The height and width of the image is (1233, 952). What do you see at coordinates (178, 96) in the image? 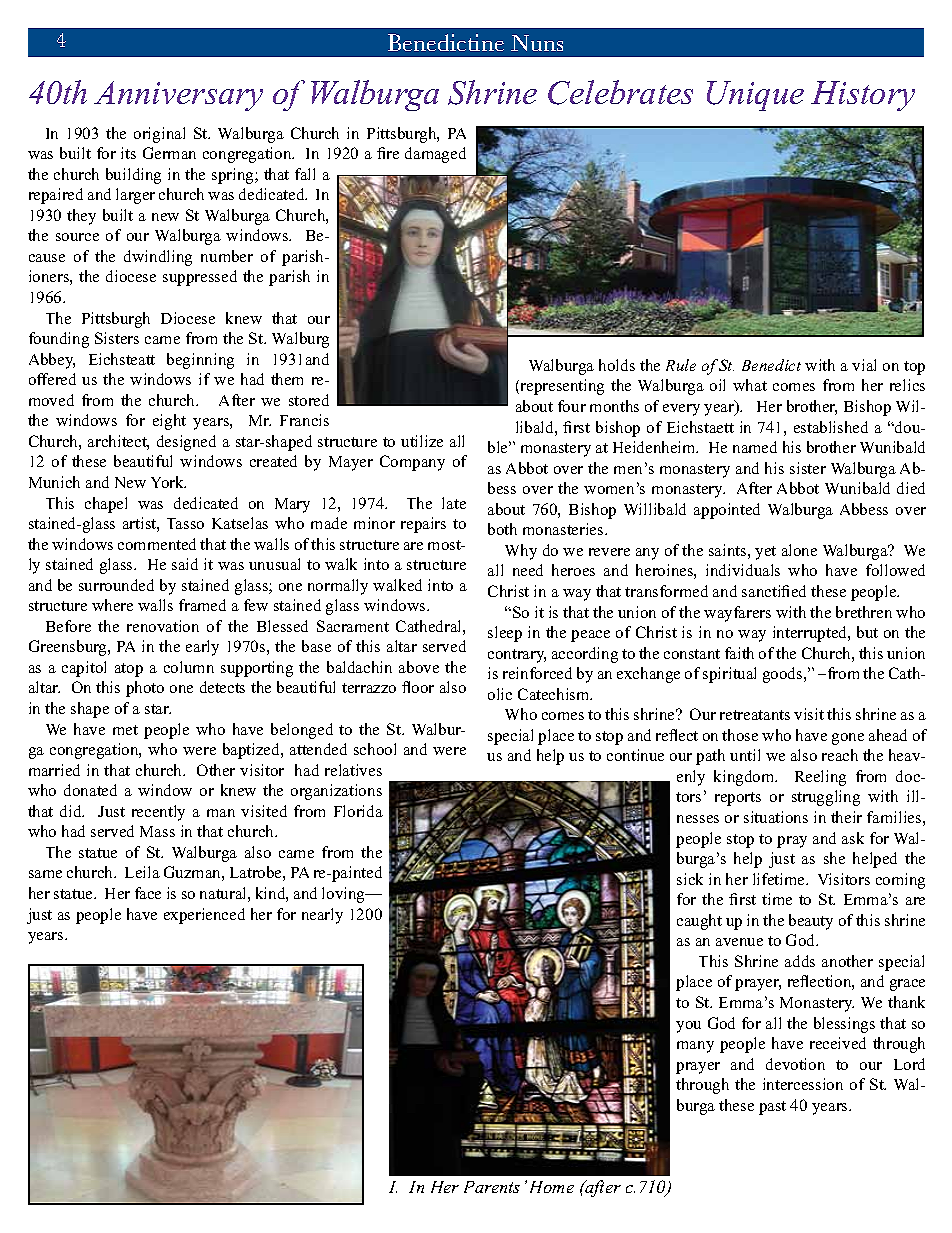
I see `Anniversary` at bounding box center [178, 96].
